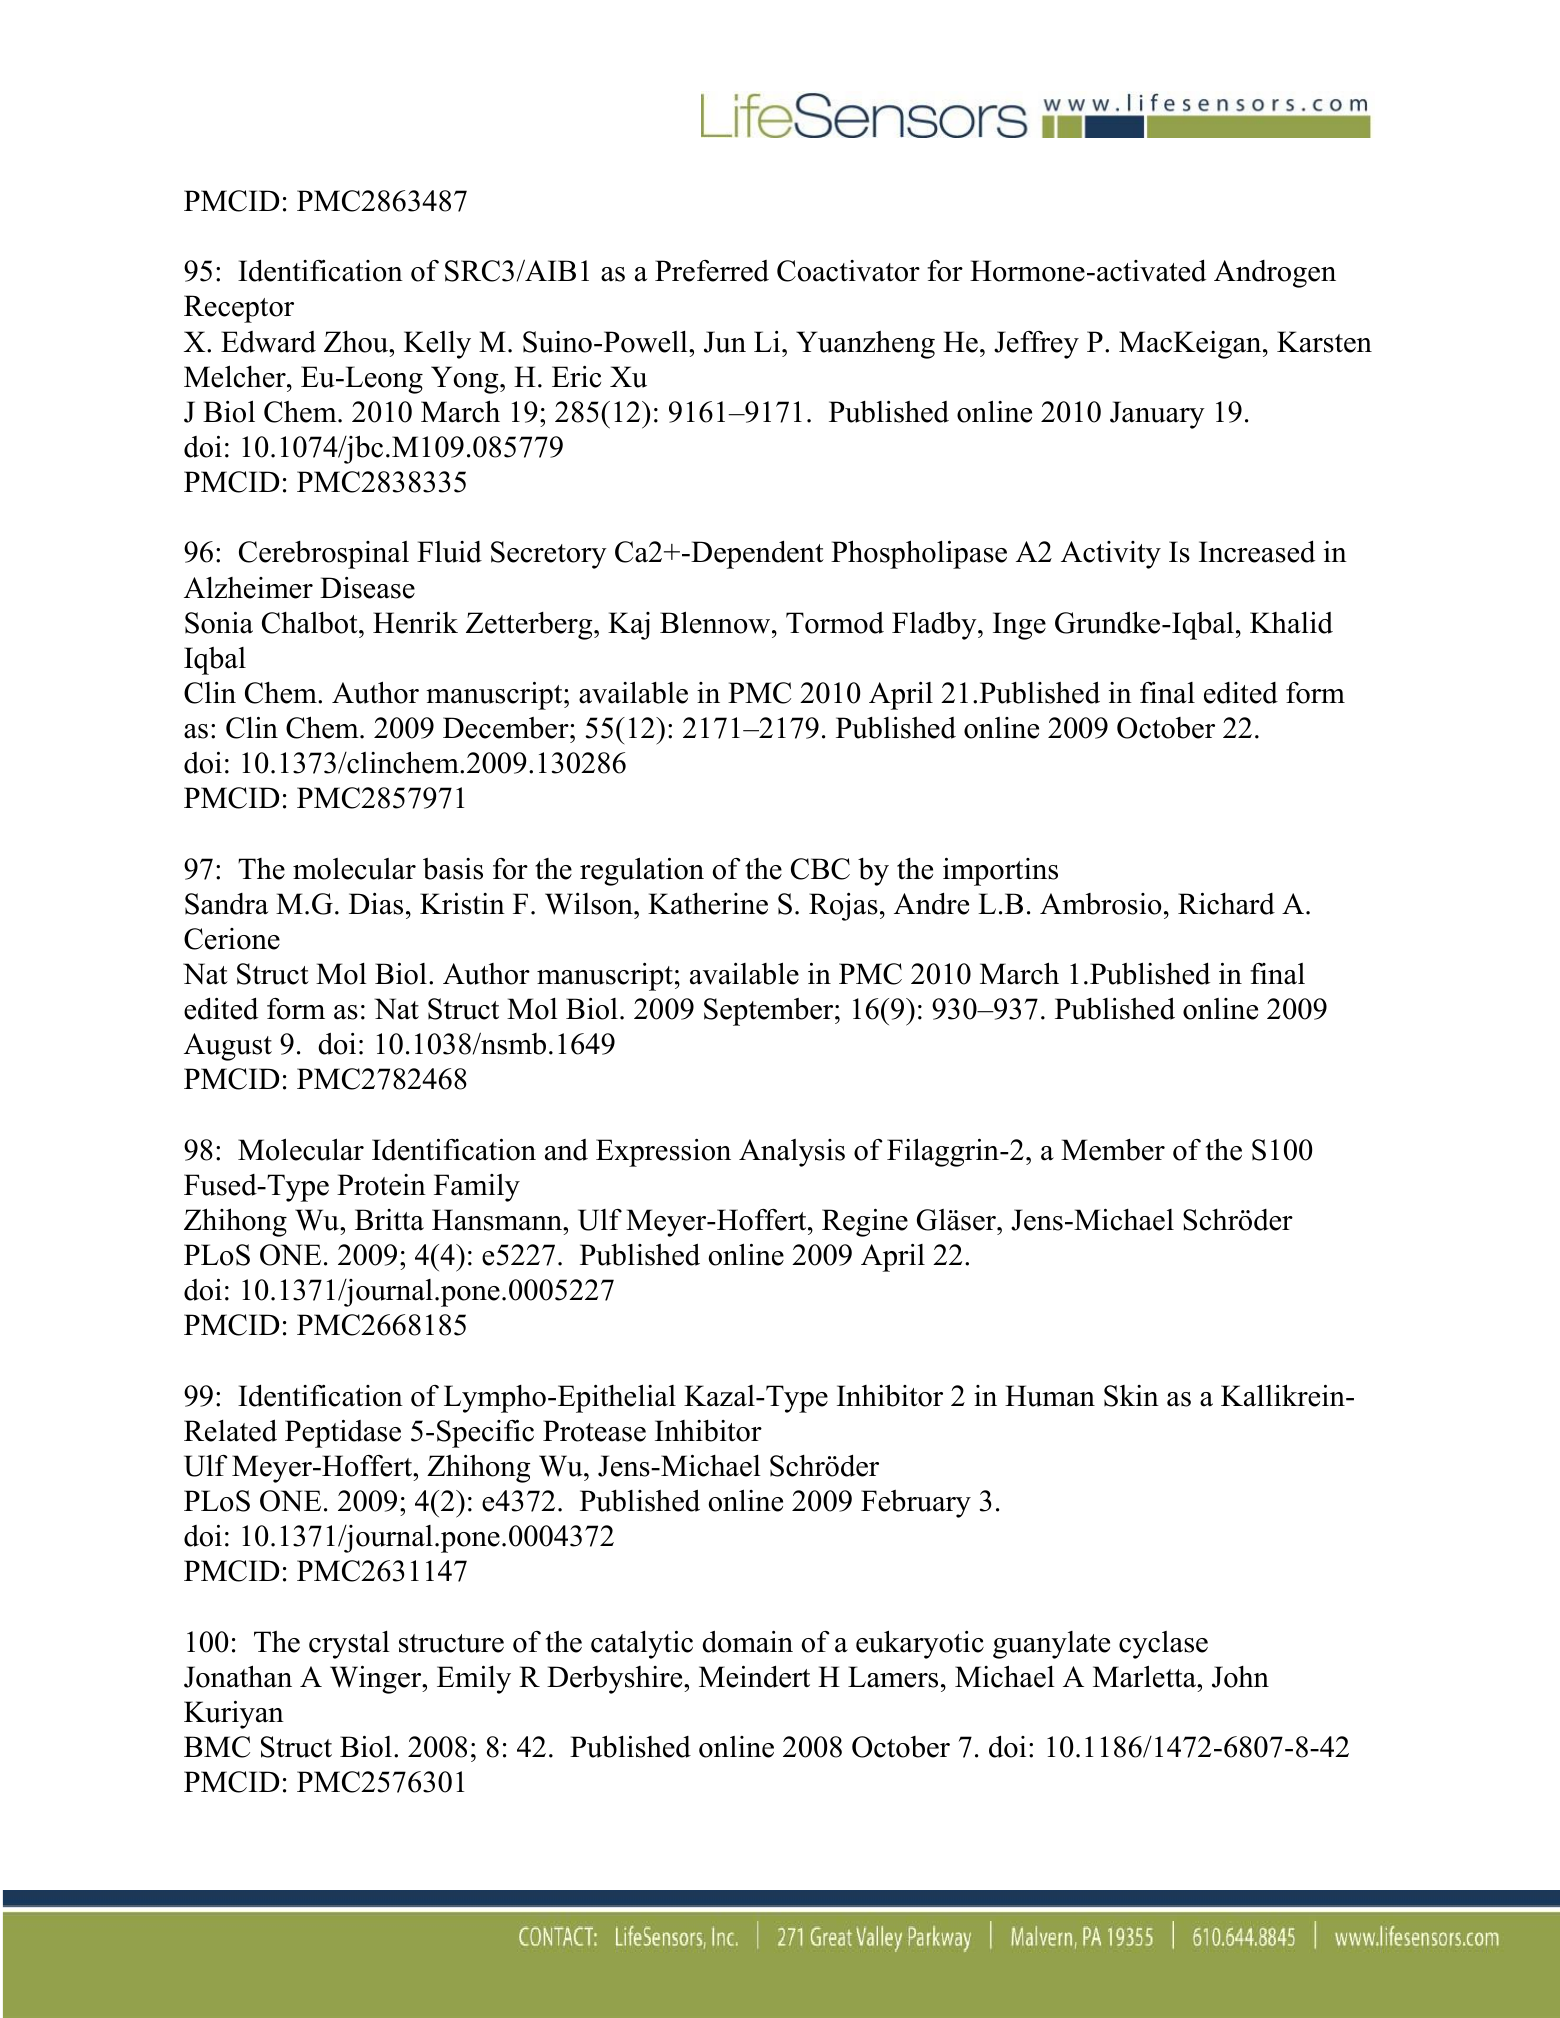 This page has width=1560, height=2018. What do you see at coordinates (357, 342) in the page?
I see `Zhou` at bounding box center [357, 342].
